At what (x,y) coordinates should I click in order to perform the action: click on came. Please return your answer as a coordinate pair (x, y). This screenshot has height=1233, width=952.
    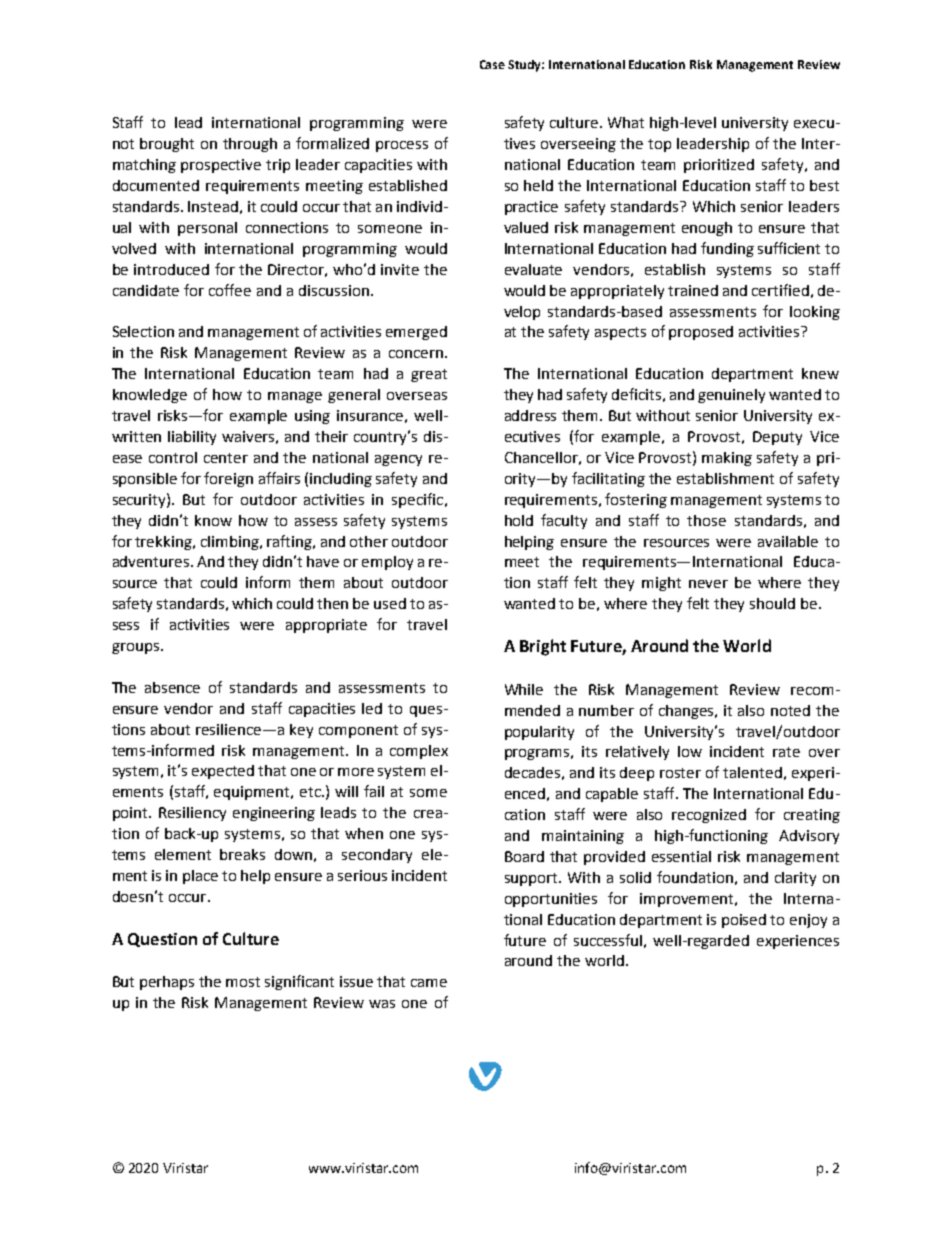
    Looking at the image, I should click on (429, 983).
